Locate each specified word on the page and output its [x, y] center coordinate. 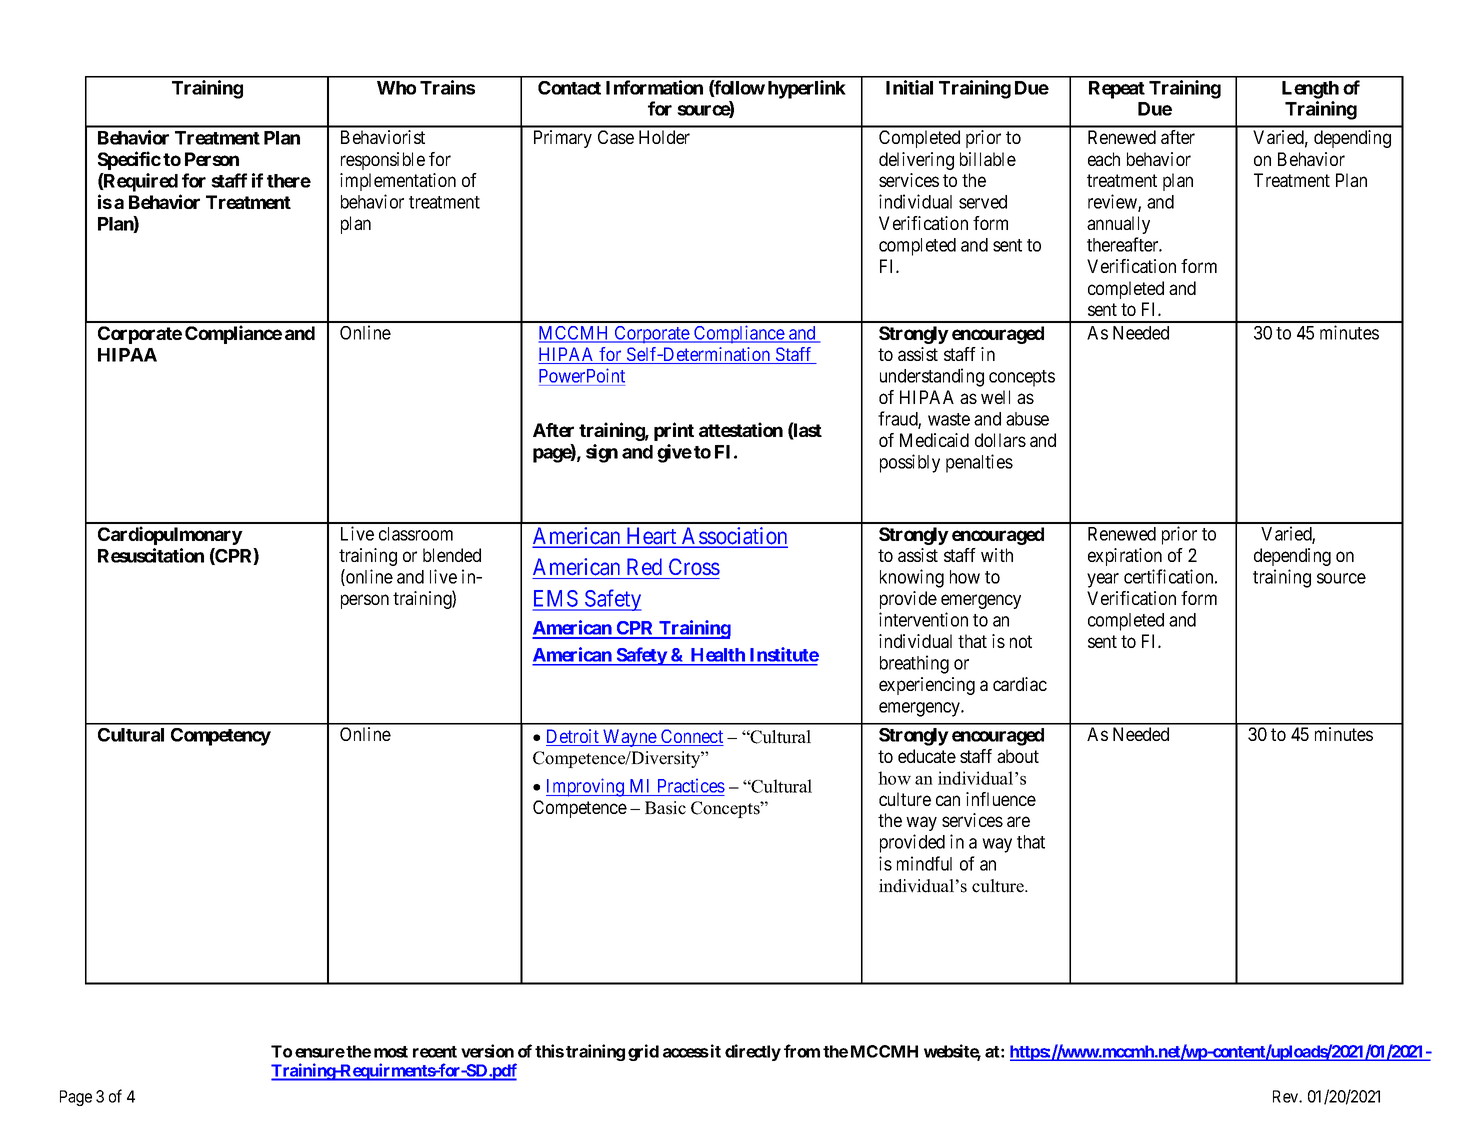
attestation [741, 429]
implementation [398, 182]
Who [396, 88]
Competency [221, 737]
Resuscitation [151, 555]
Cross [694, 567]
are [1018, 821]
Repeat [1117, 90]
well [995, 397]
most [391, 1052]
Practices [691, 786]
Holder [664, 137]
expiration [1125, 557]
